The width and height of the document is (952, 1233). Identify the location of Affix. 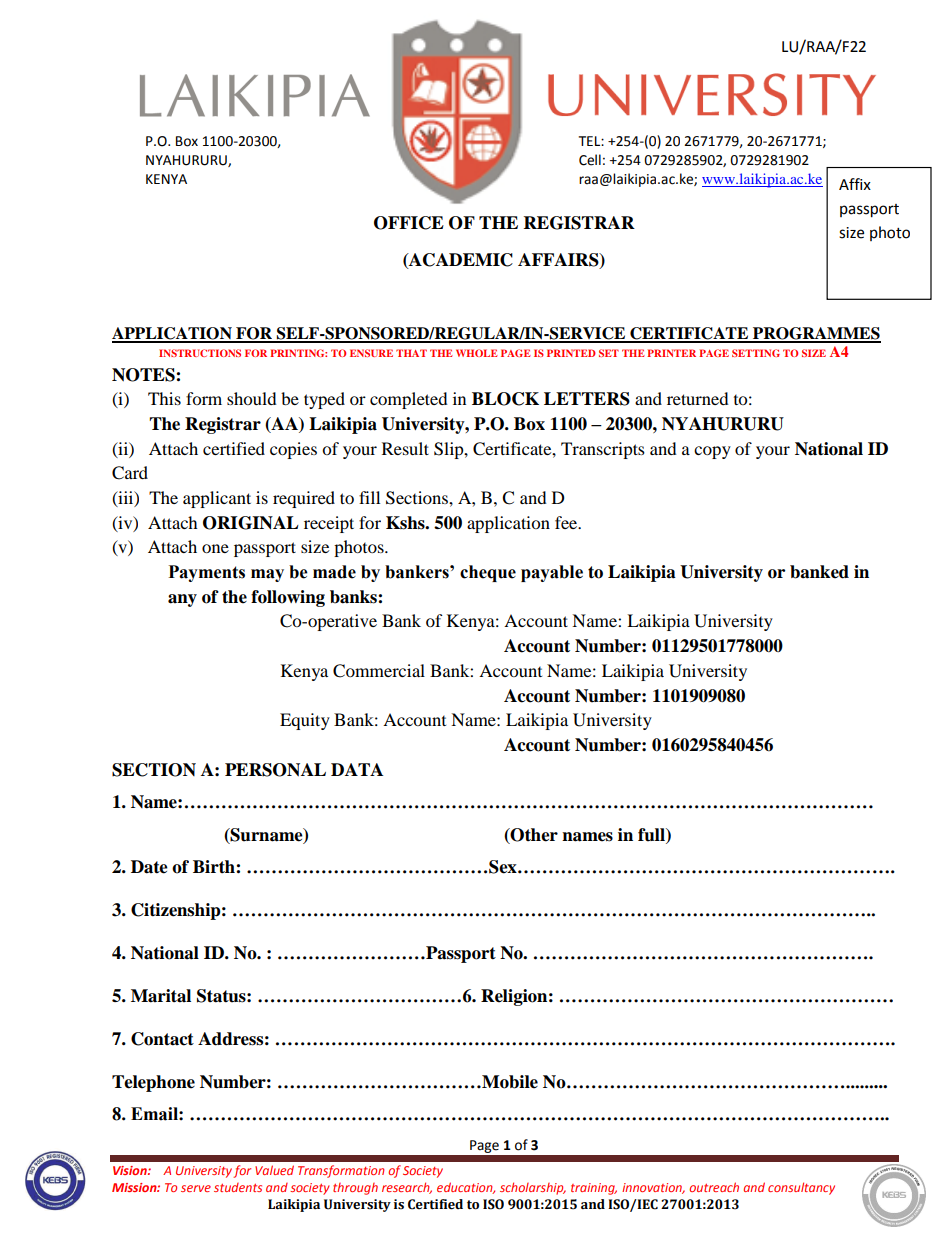
(855, 184).
